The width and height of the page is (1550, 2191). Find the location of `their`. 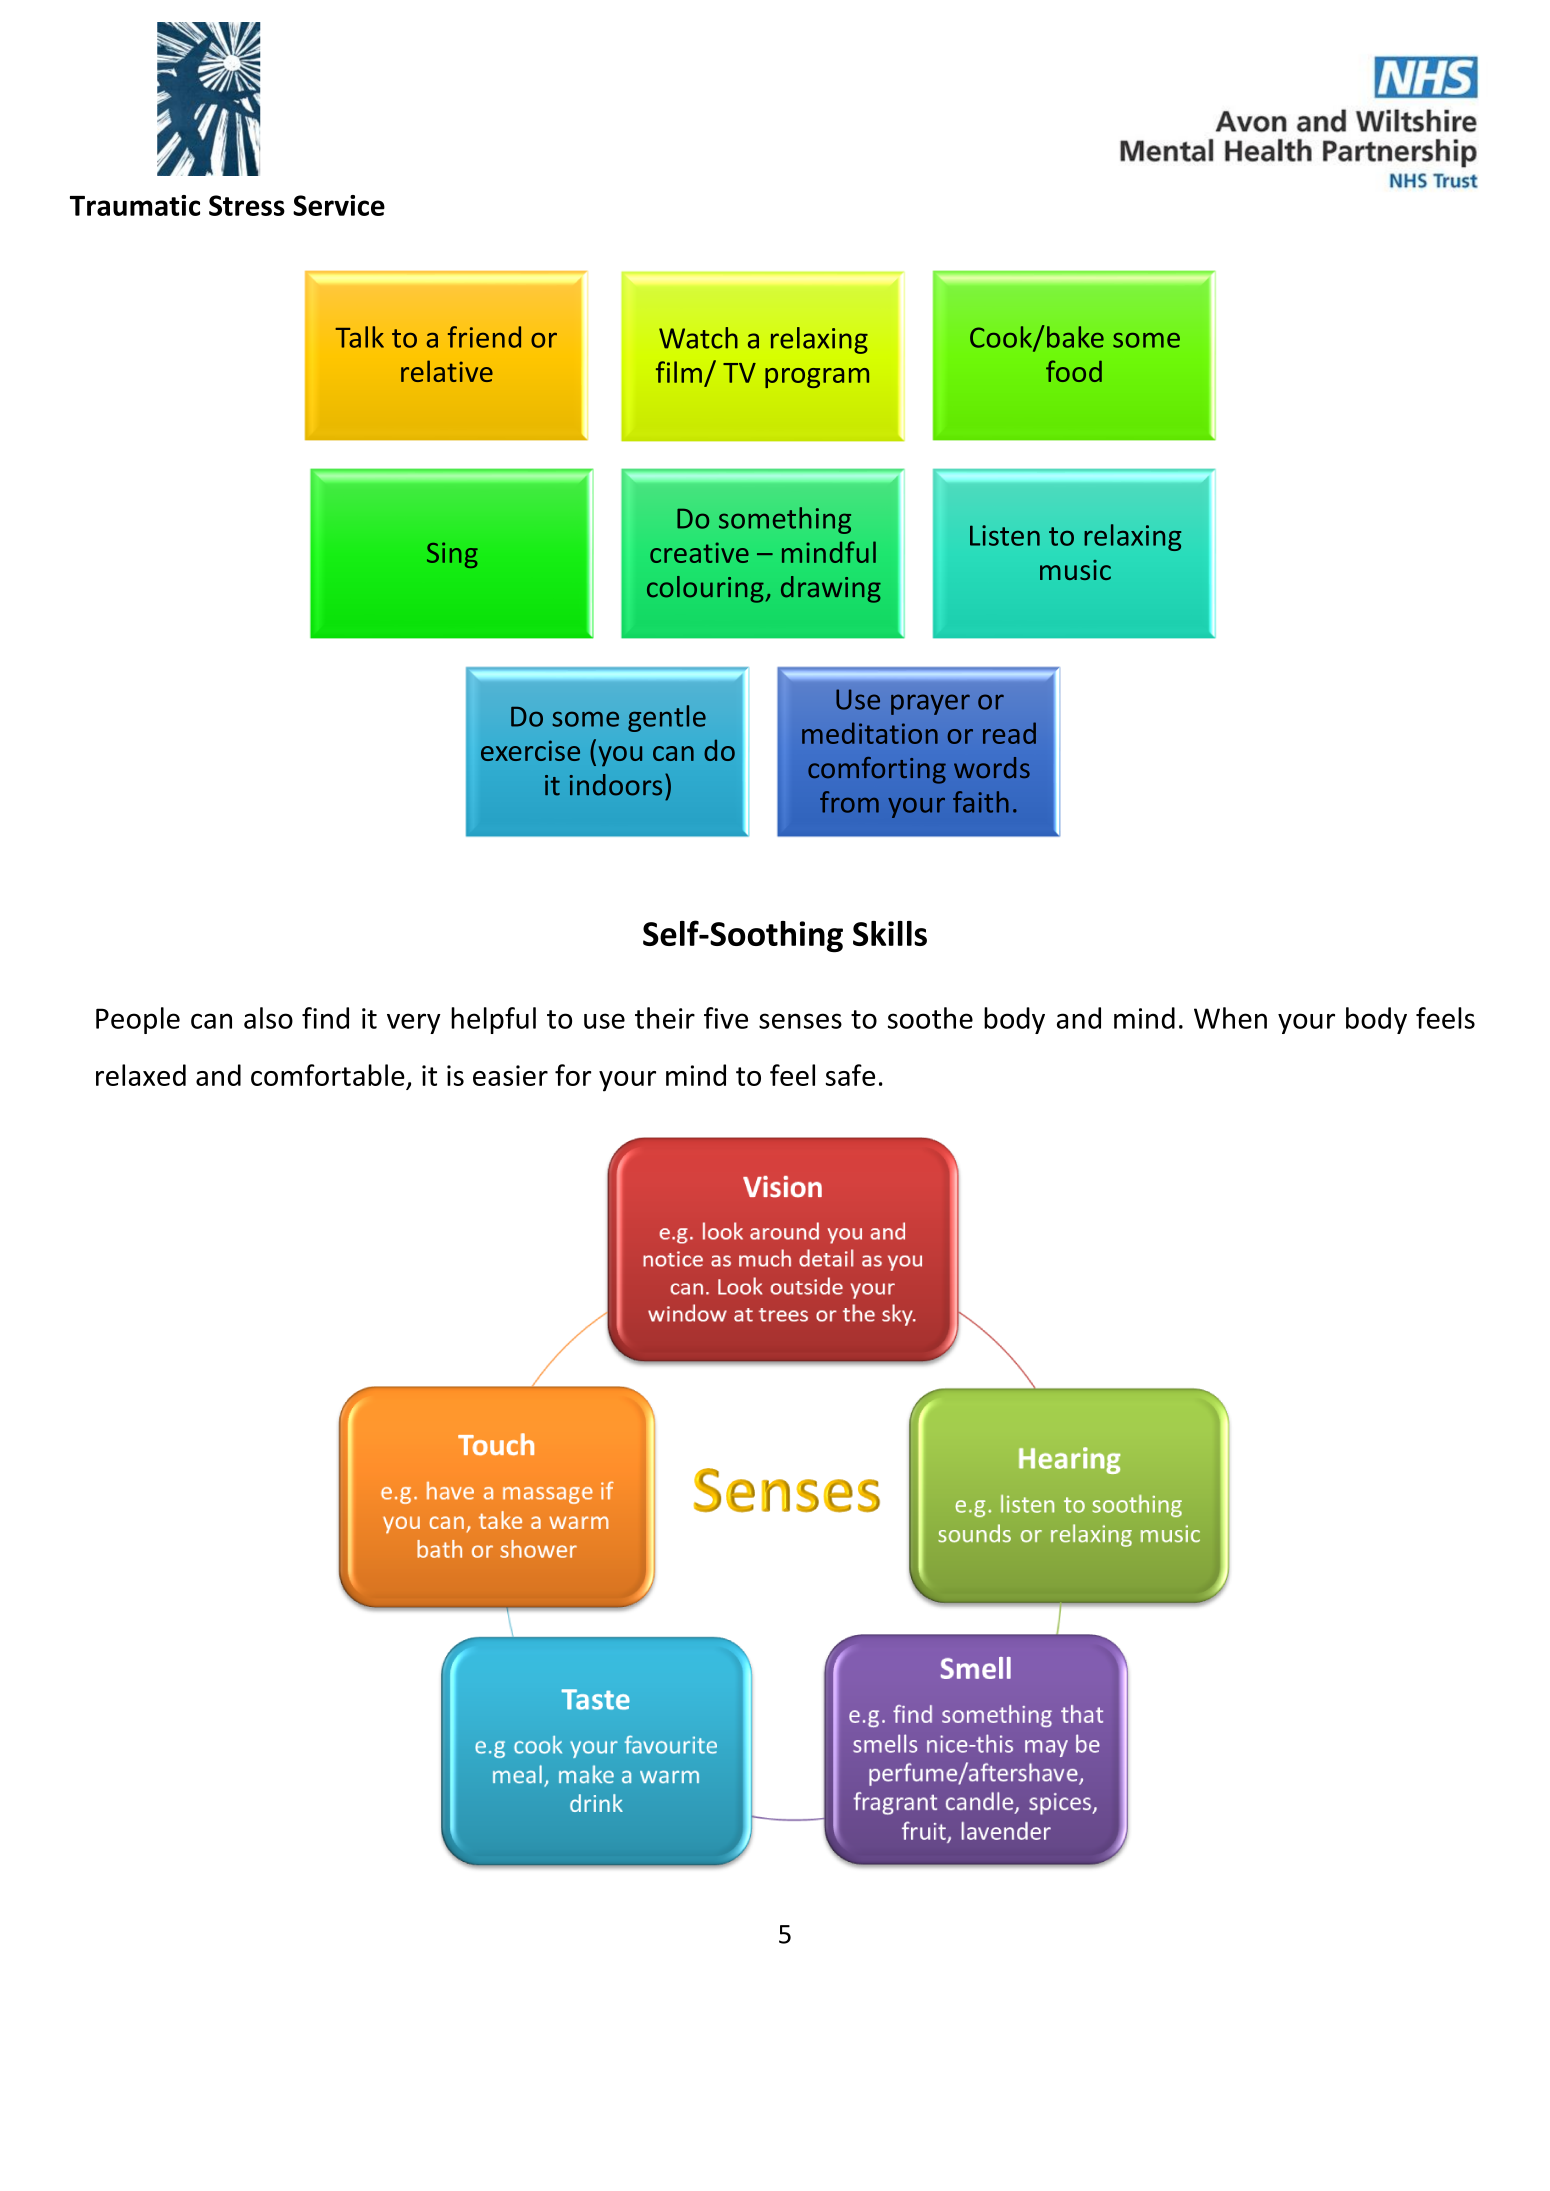

their is located at coordinates (665, 1018).
